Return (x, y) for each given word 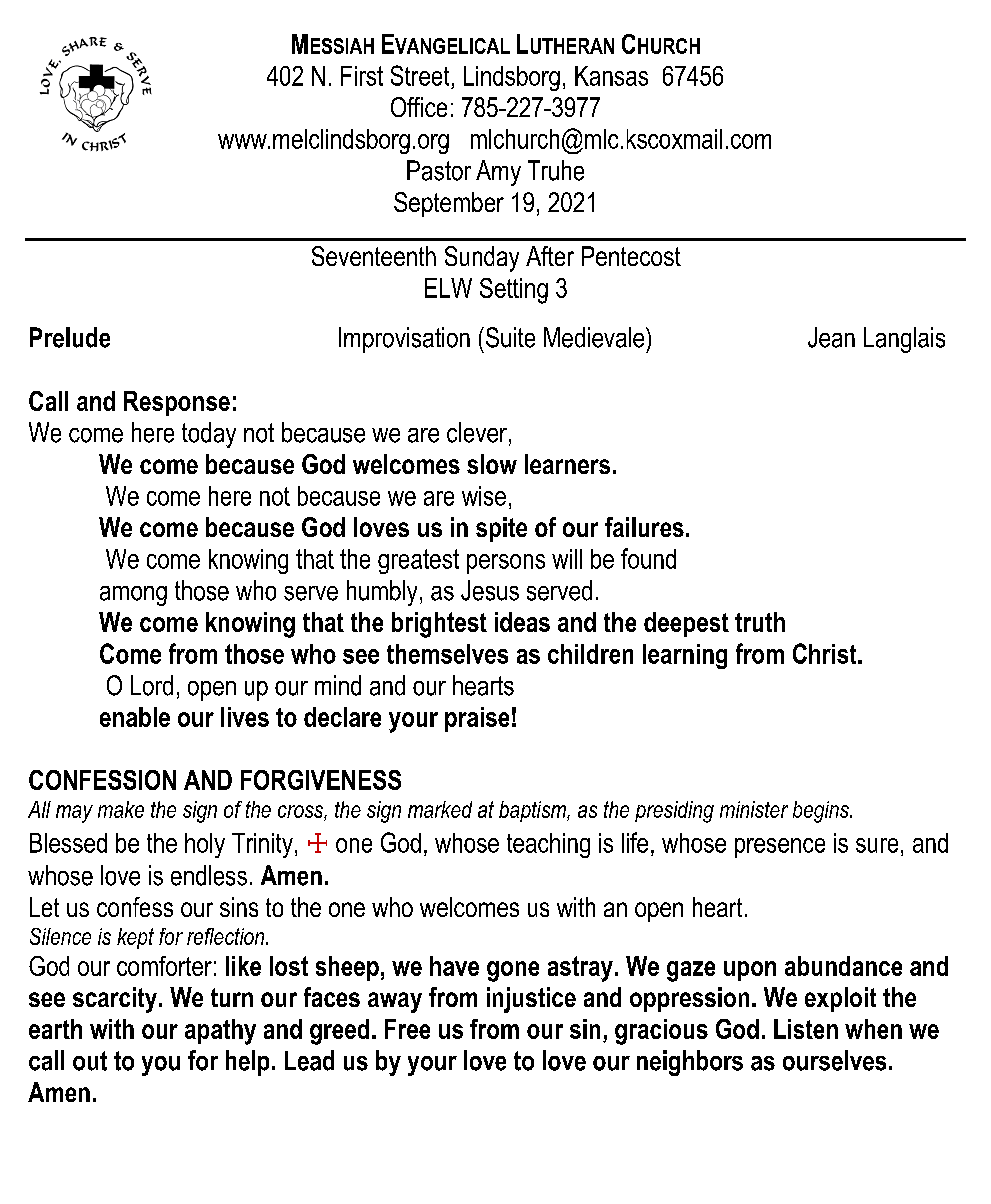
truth (760, 622)
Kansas (611, 76)
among (133, 596)
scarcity (116, 1000)
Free (407, 1029)
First (362, 76)
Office (419, 107)
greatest (418, 561)
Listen (806, 1029)
